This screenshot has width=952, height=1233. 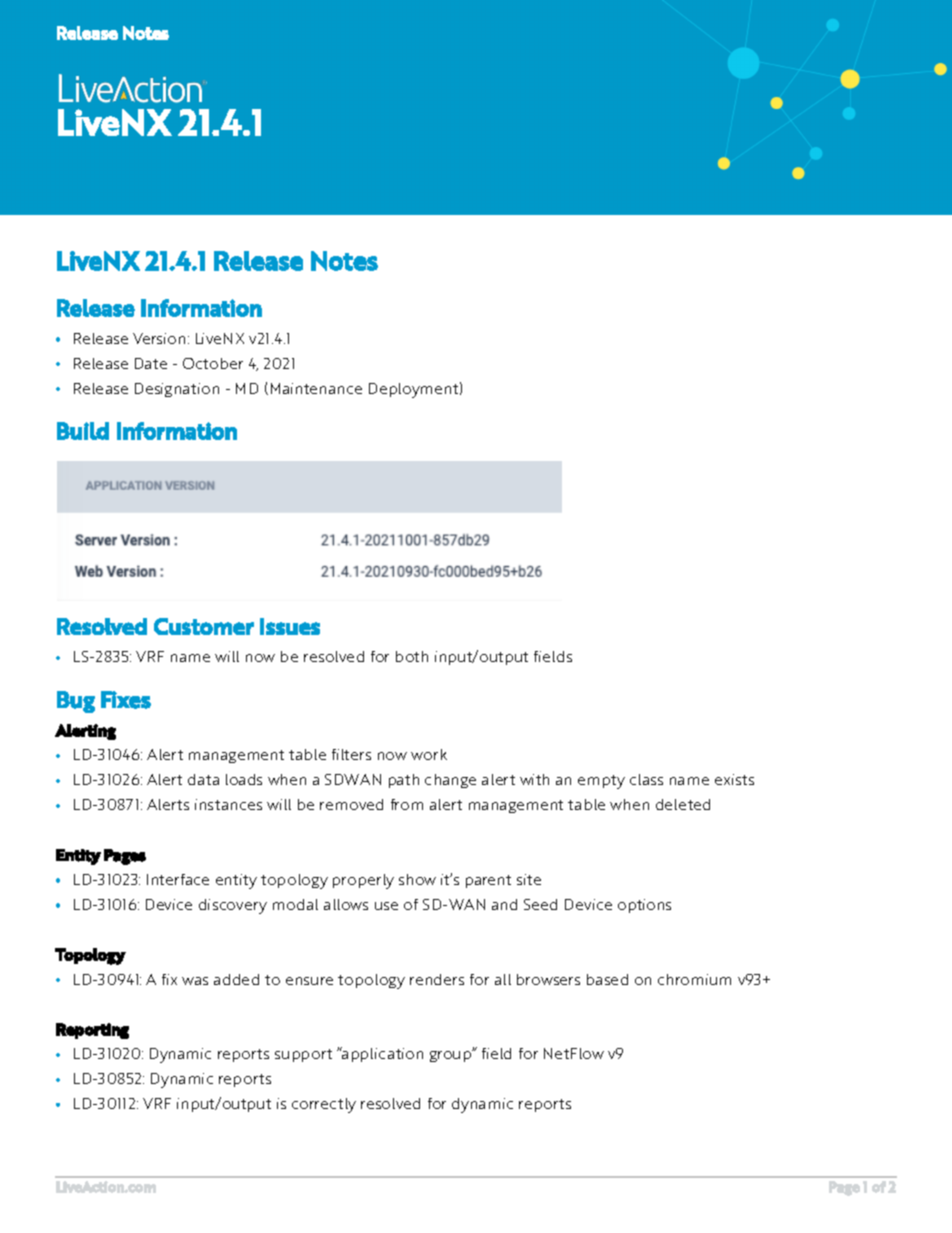 What do you see at coordinates (429, 754) in the screenshot?
I see `work` at bounding box center [429, 754].
